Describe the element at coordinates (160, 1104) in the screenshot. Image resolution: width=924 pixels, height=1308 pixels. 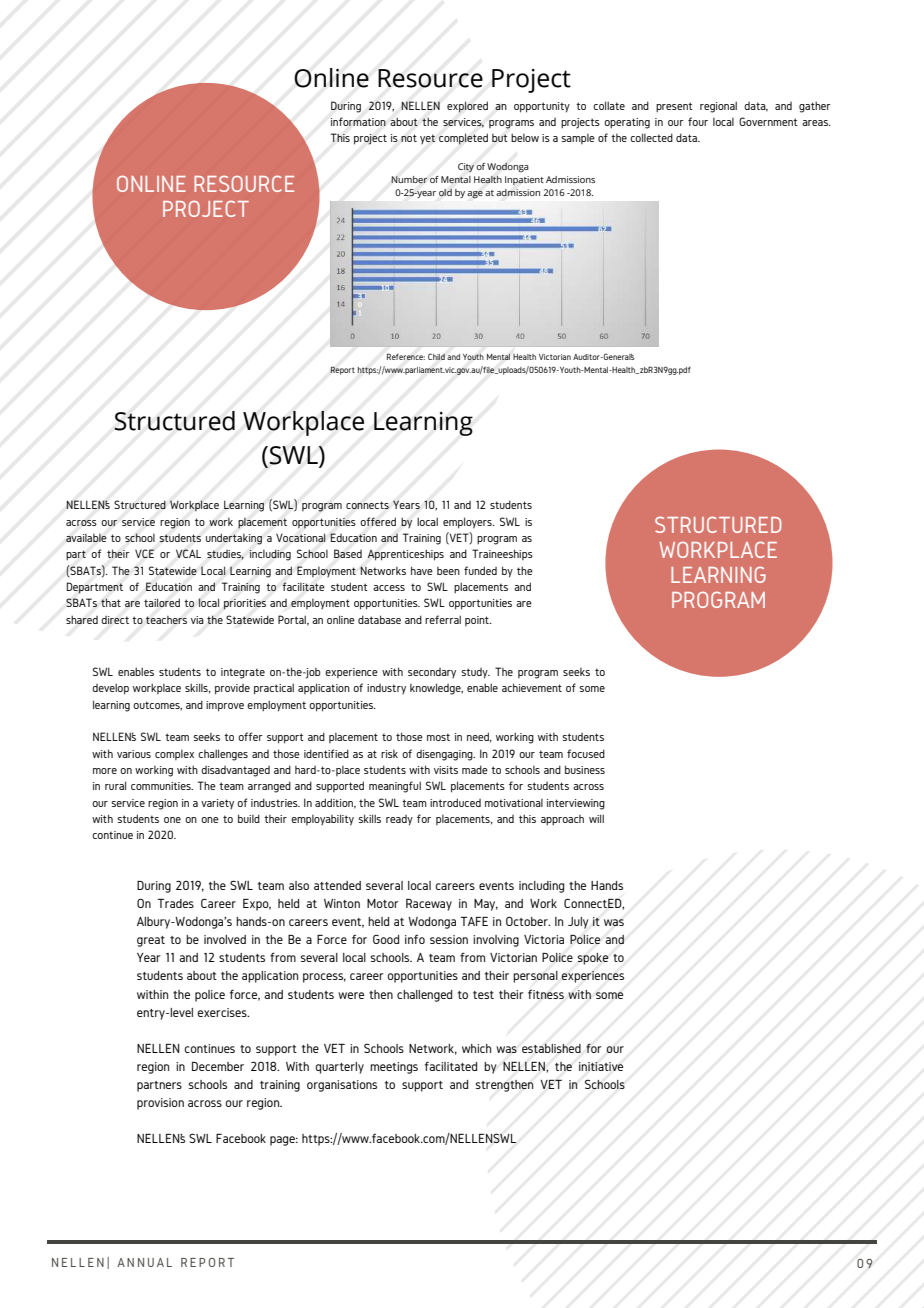
I see `provision` at that location.
